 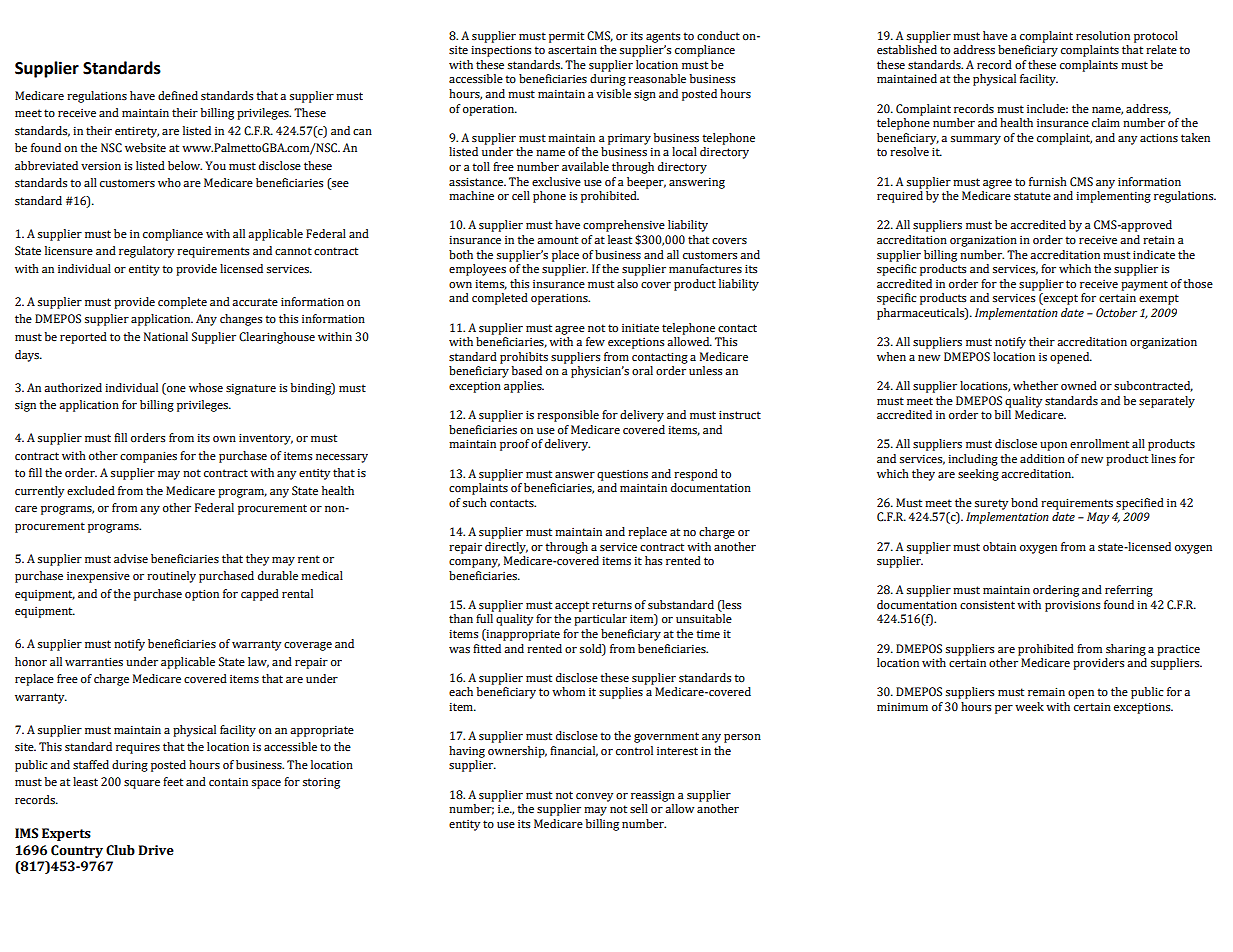 What do you see at coordinates (1116, 313) in the screenshot?
I see `October` at bounding box center [1116, 313].
